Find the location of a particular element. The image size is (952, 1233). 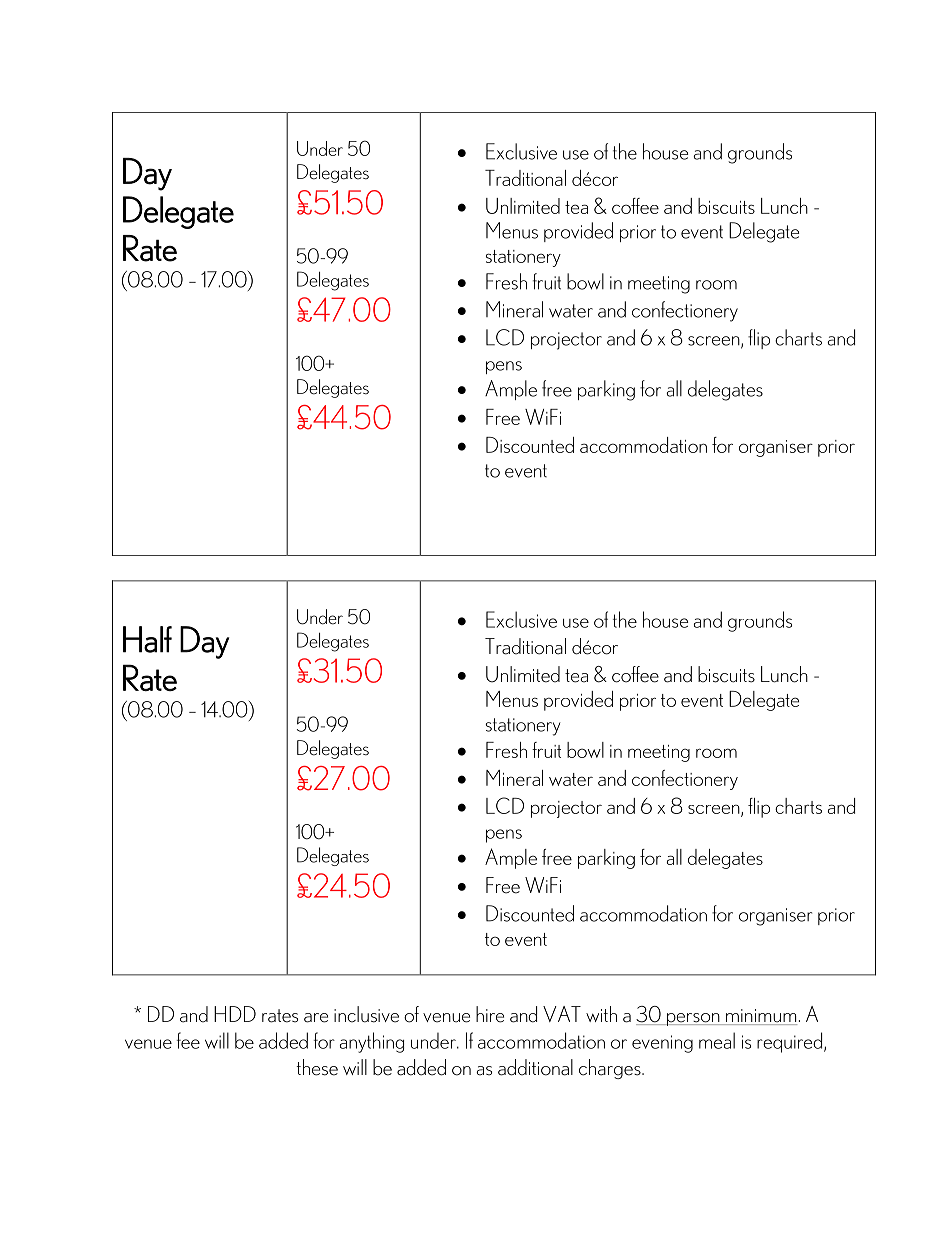

inclusive is located at coordinates (366, 1014).
